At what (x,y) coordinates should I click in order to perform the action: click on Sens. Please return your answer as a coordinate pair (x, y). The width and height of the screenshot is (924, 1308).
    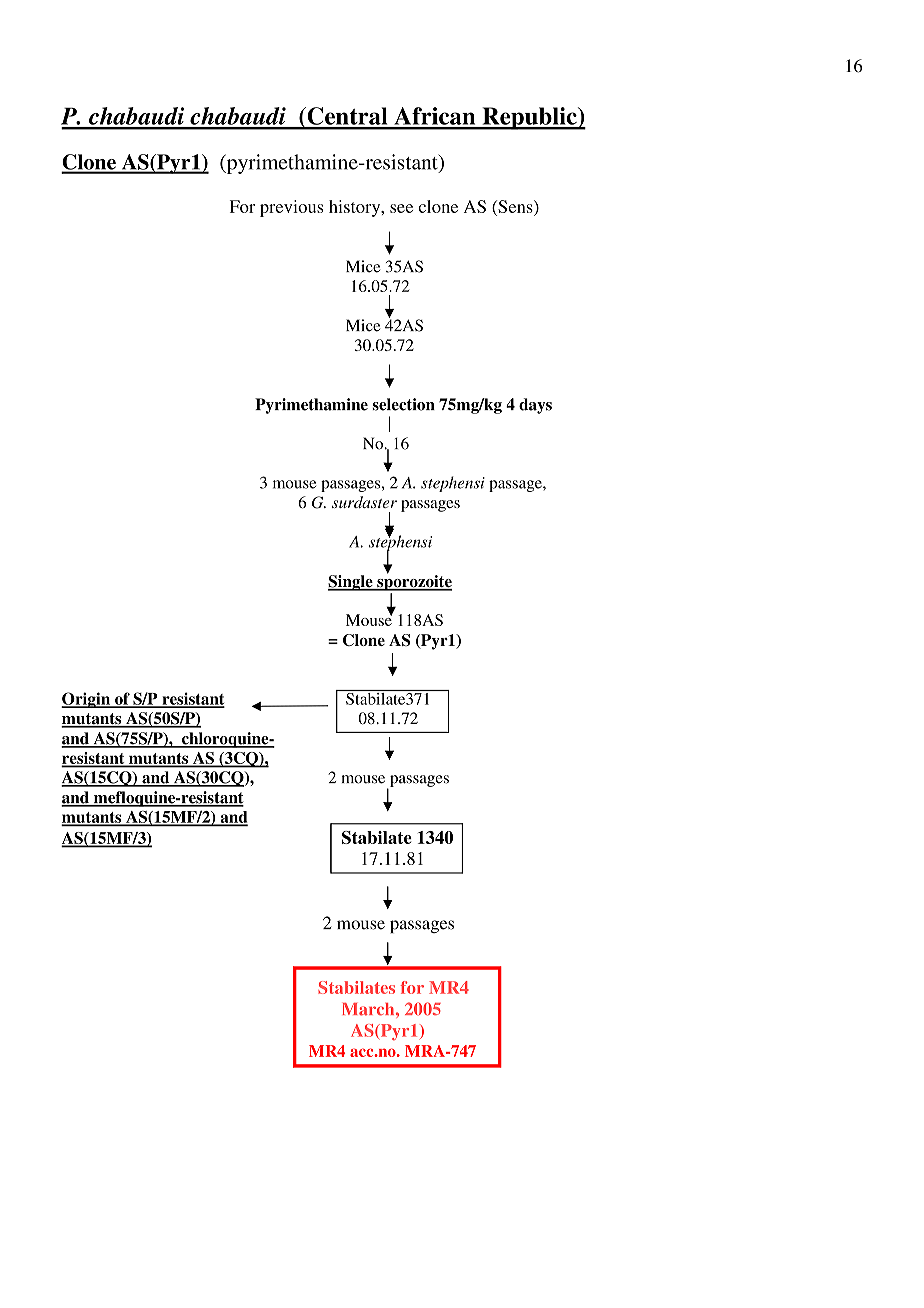
    Looking at the image, I should click on (515, 206).
